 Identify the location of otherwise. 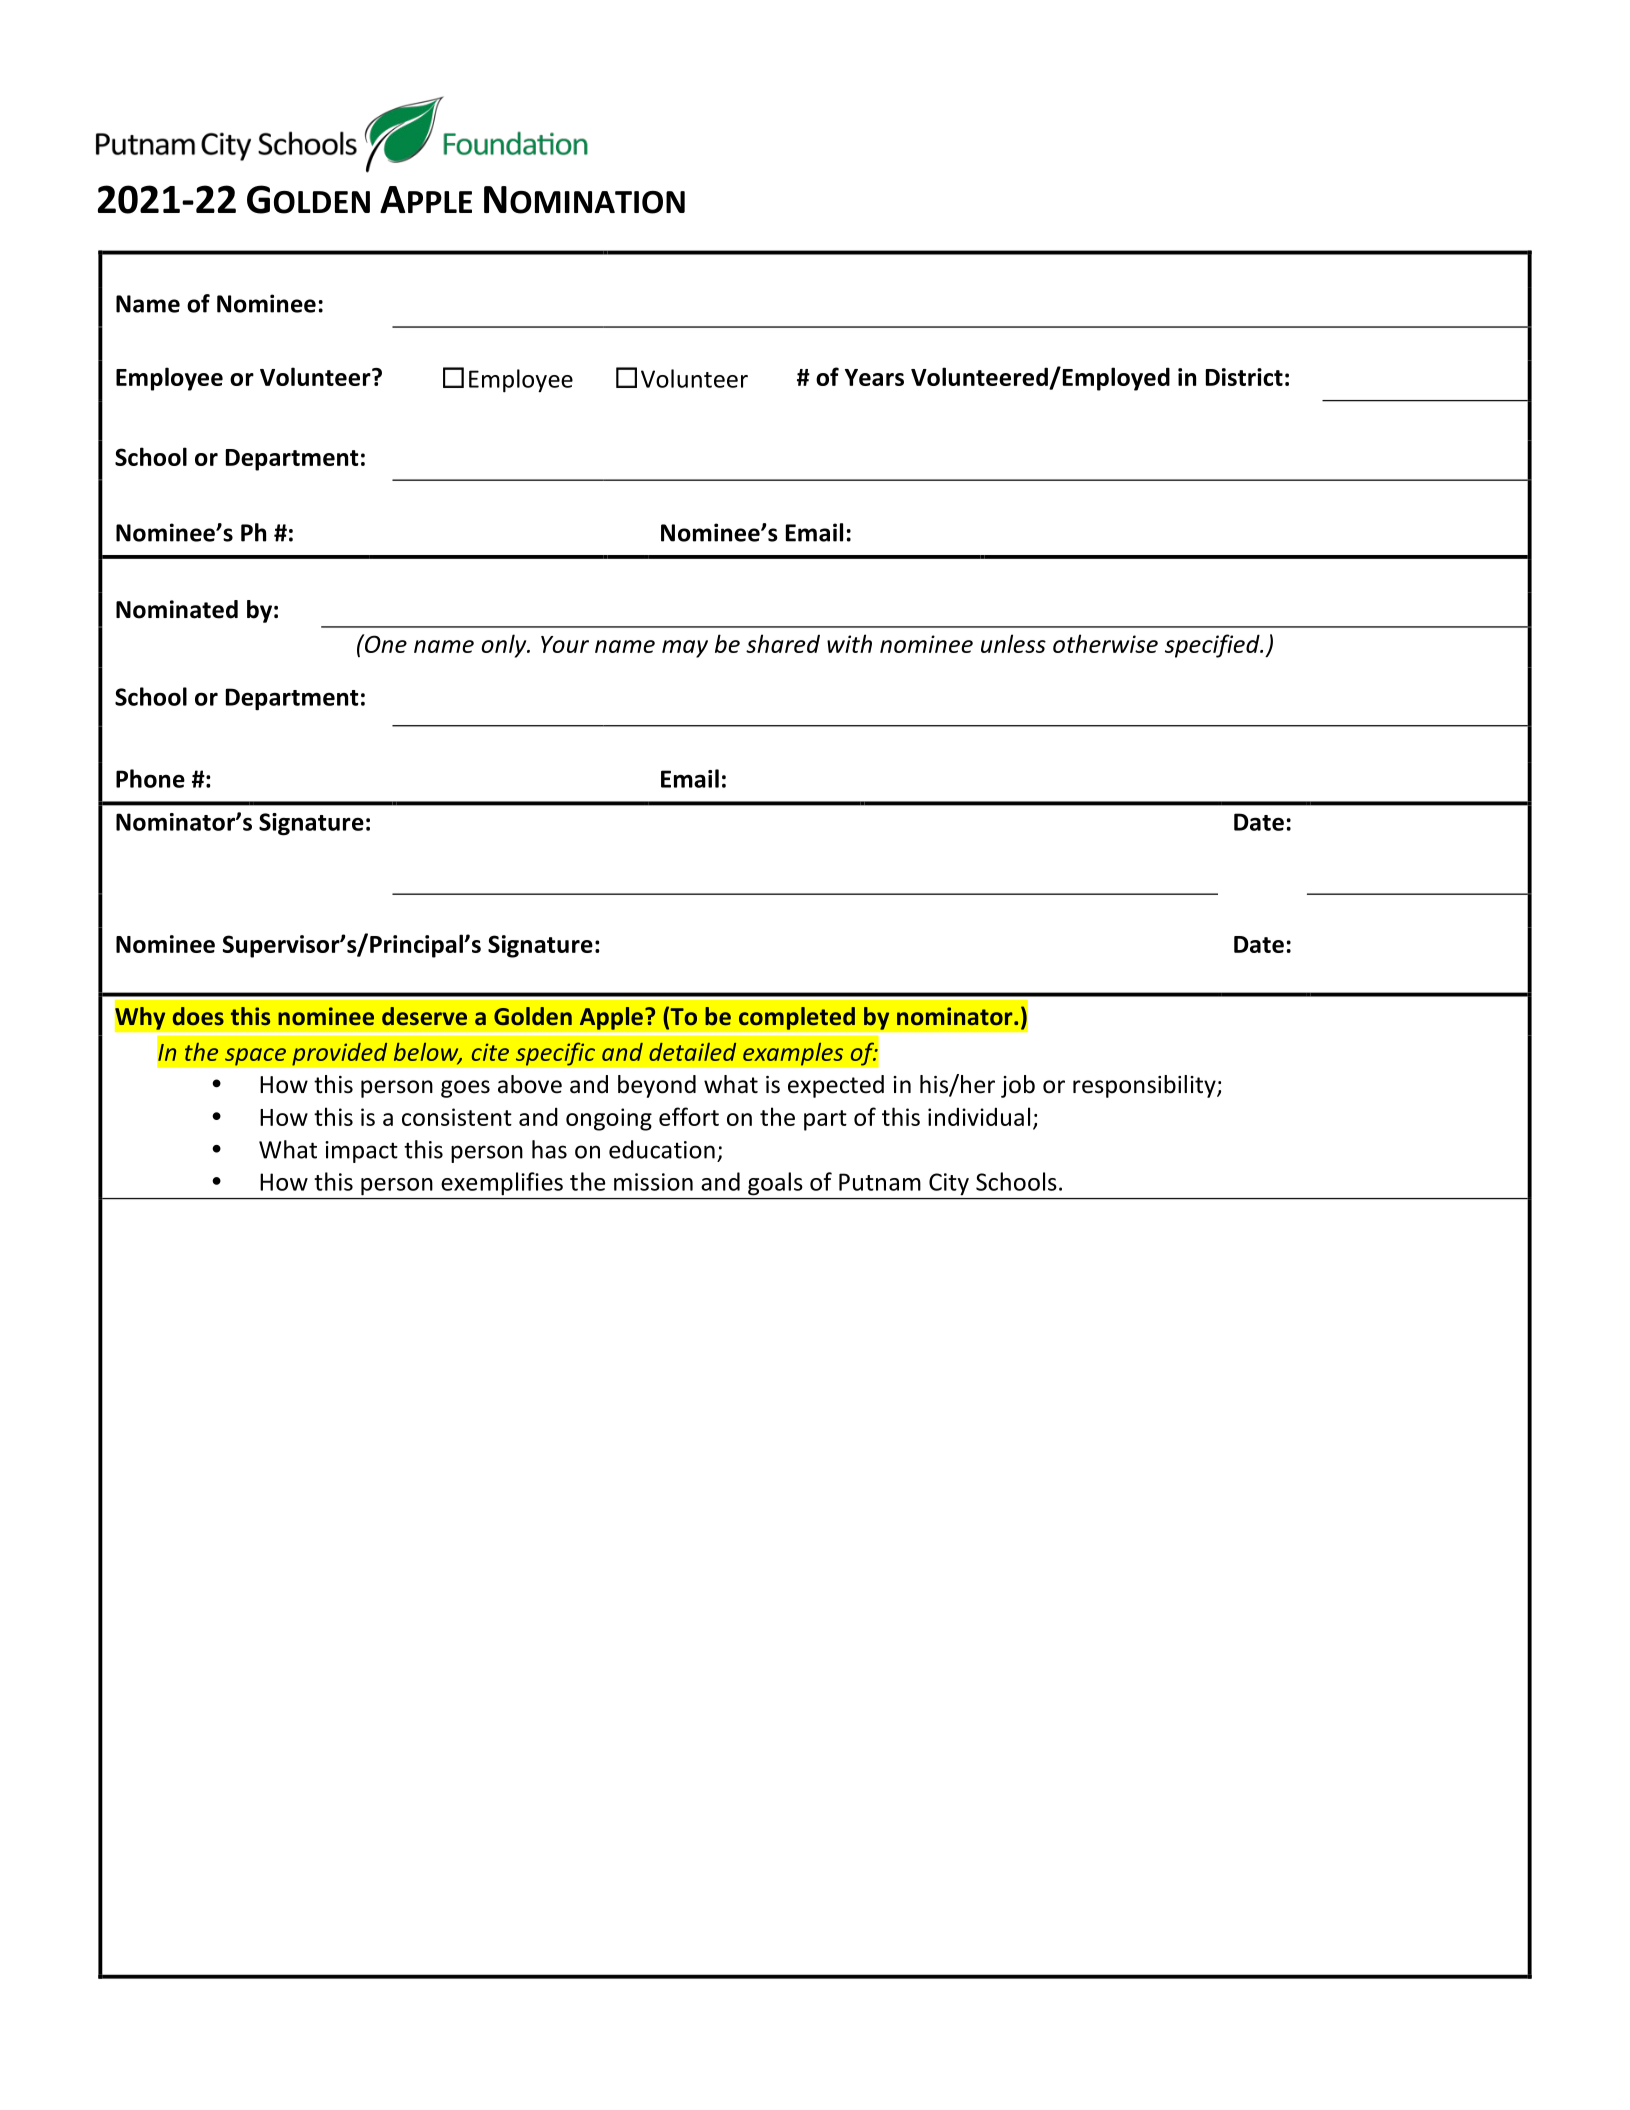
(1105, 643).
